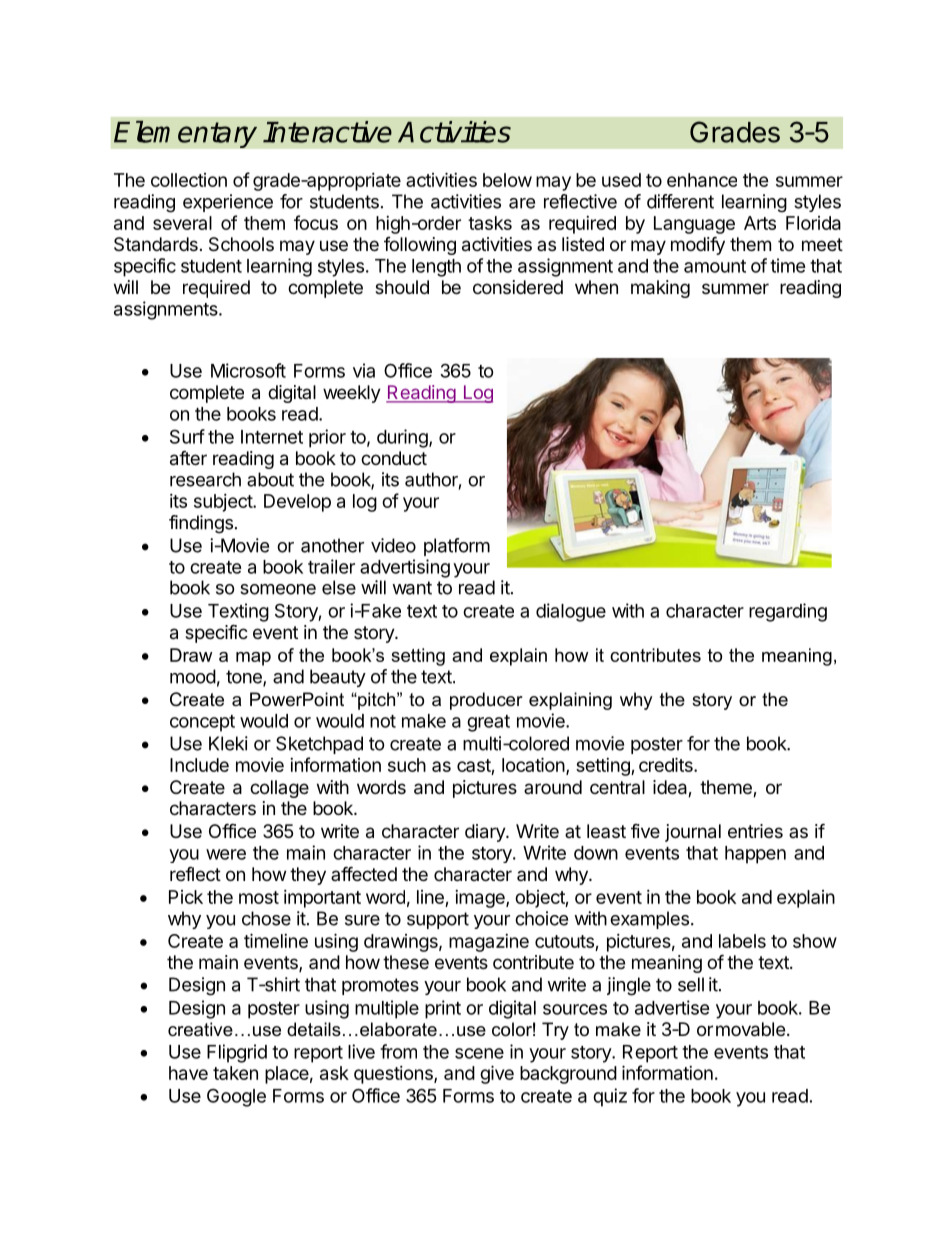 The height and width of the screenshot is (1233, 952). I want to click on tone, so click(245, 678).
